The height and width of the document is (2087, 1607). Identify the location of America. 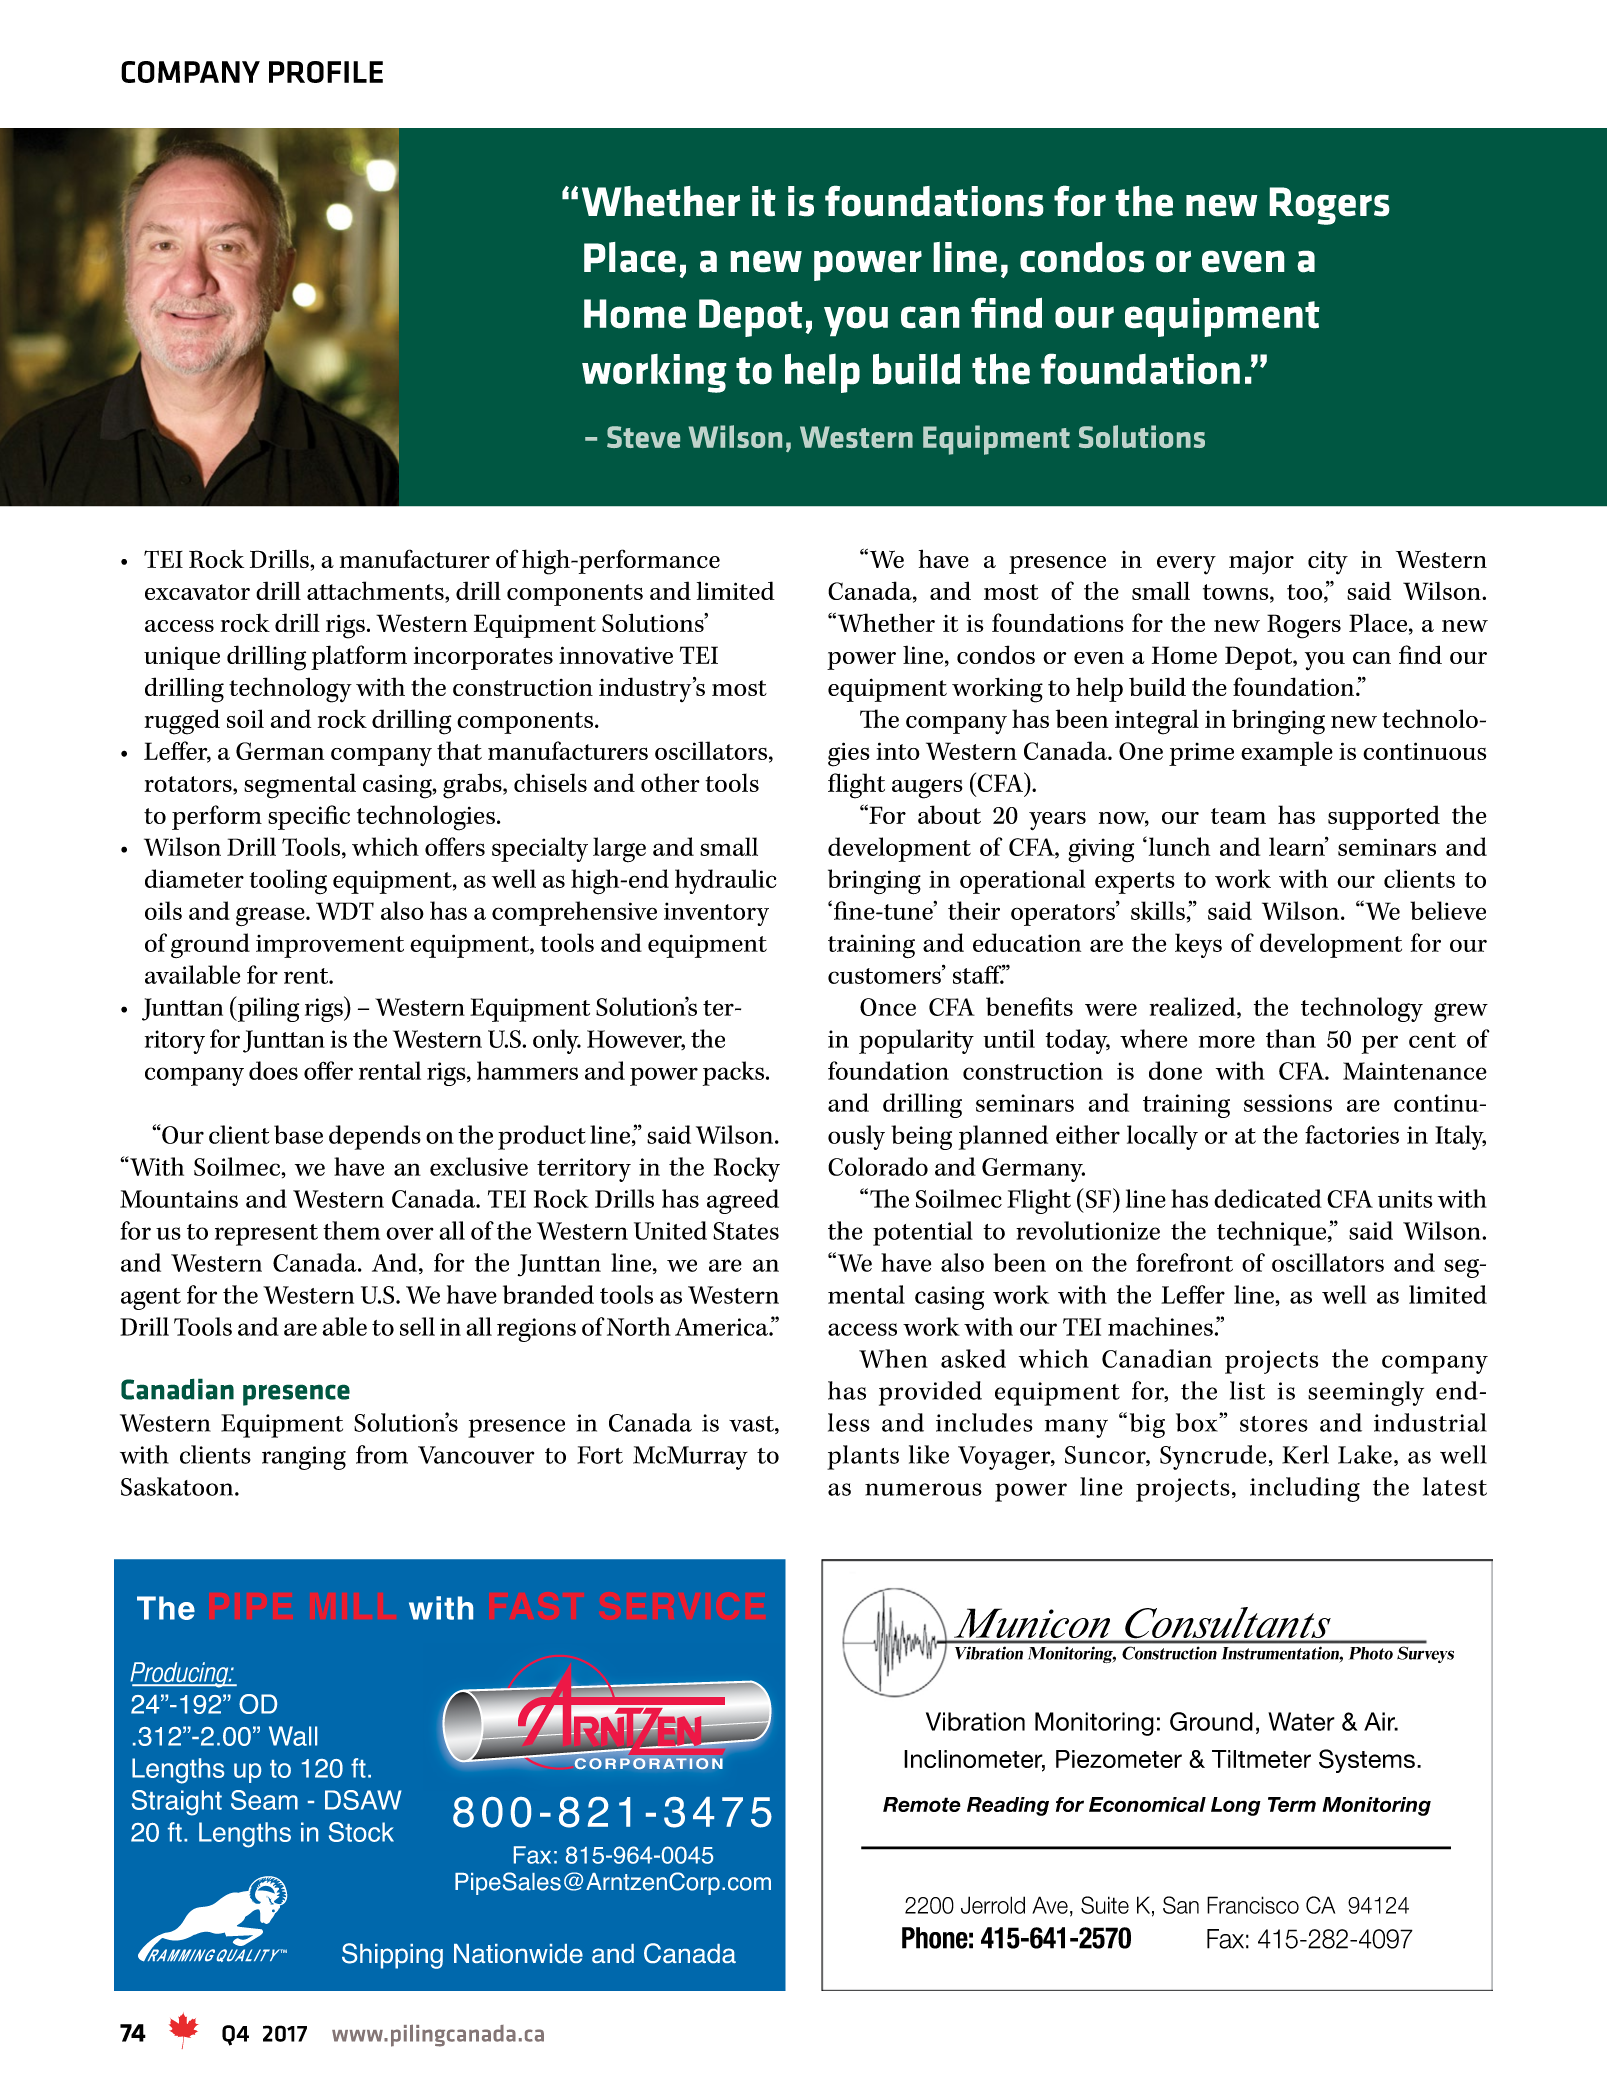
(722, 1327).
